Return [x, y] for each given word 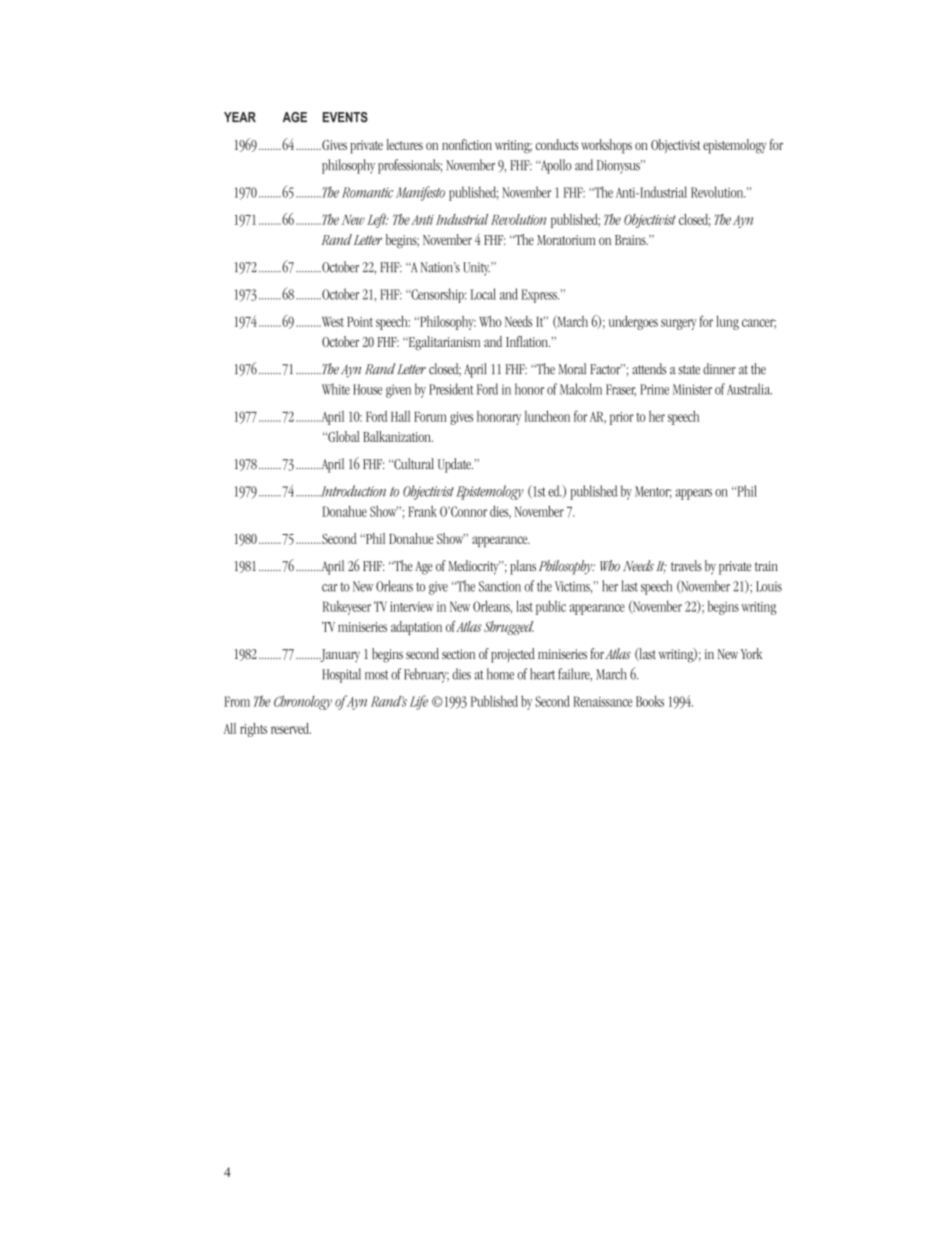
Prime [654, 389]
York [751, 653]
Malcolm [581, 389]
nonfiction [467, 144]
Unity [477, 269]
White [336, 389]
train [766, 566]
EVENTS [345, 117]
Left [377, 220]
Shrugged [509, 628]
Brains [631, 240]
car [329, 588]
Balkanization [398, 436]
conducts [557, 144]
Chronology [303, 702]
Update [455, 465]
